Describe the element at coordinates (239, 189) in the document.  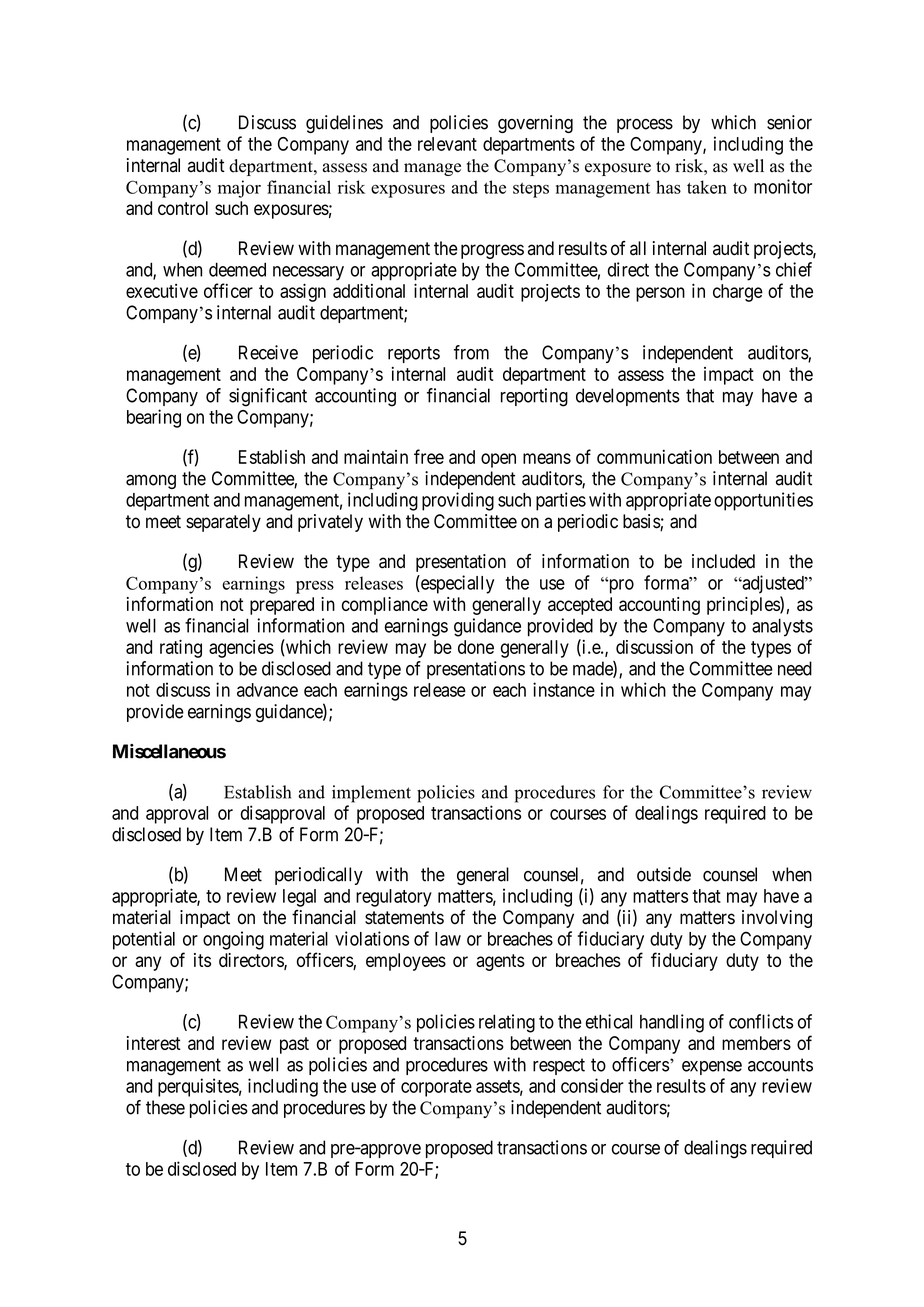
I see `major` at that location.
